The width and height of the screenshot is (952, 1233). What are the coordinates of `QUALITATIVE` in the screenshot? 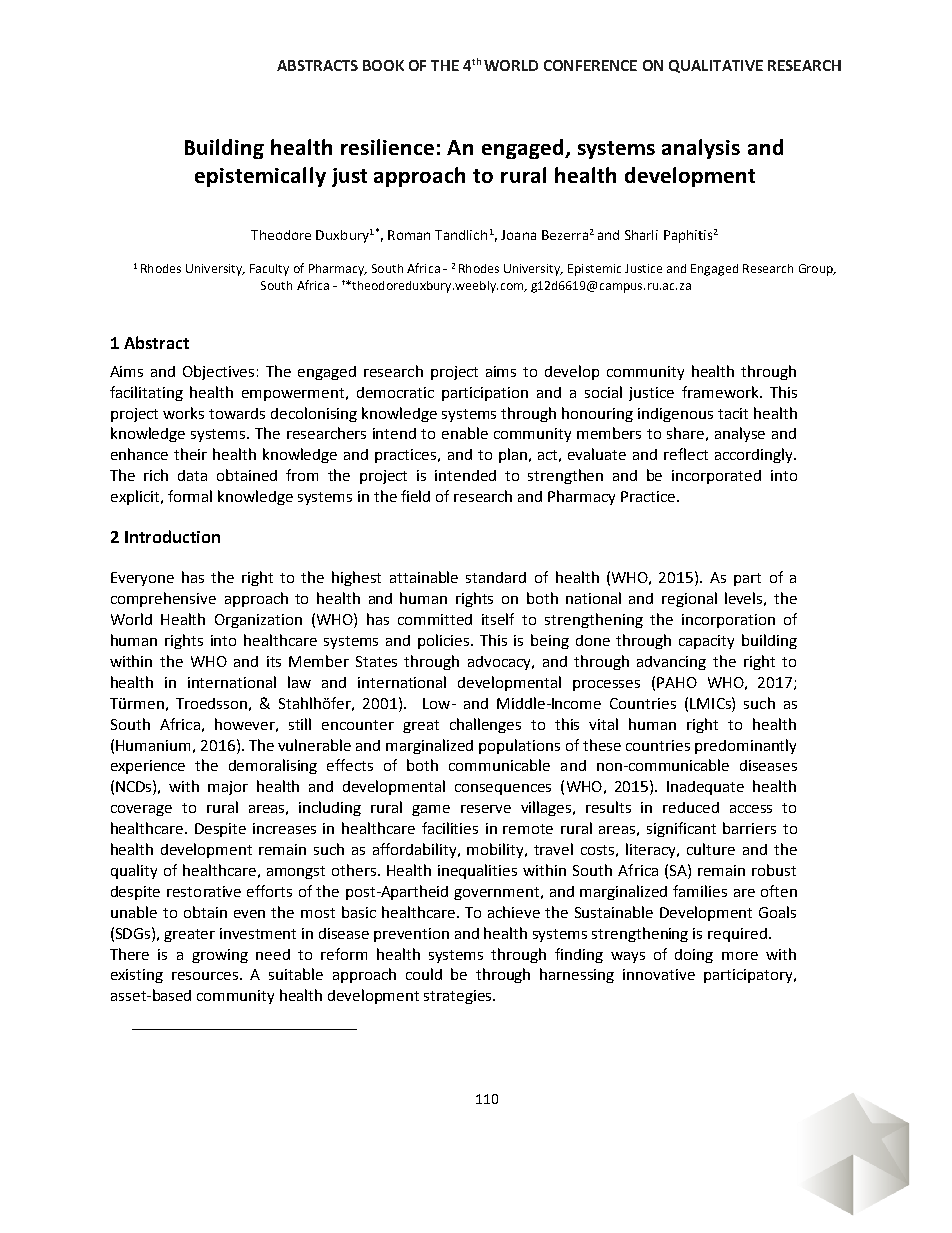 It's located at (716, 66).
